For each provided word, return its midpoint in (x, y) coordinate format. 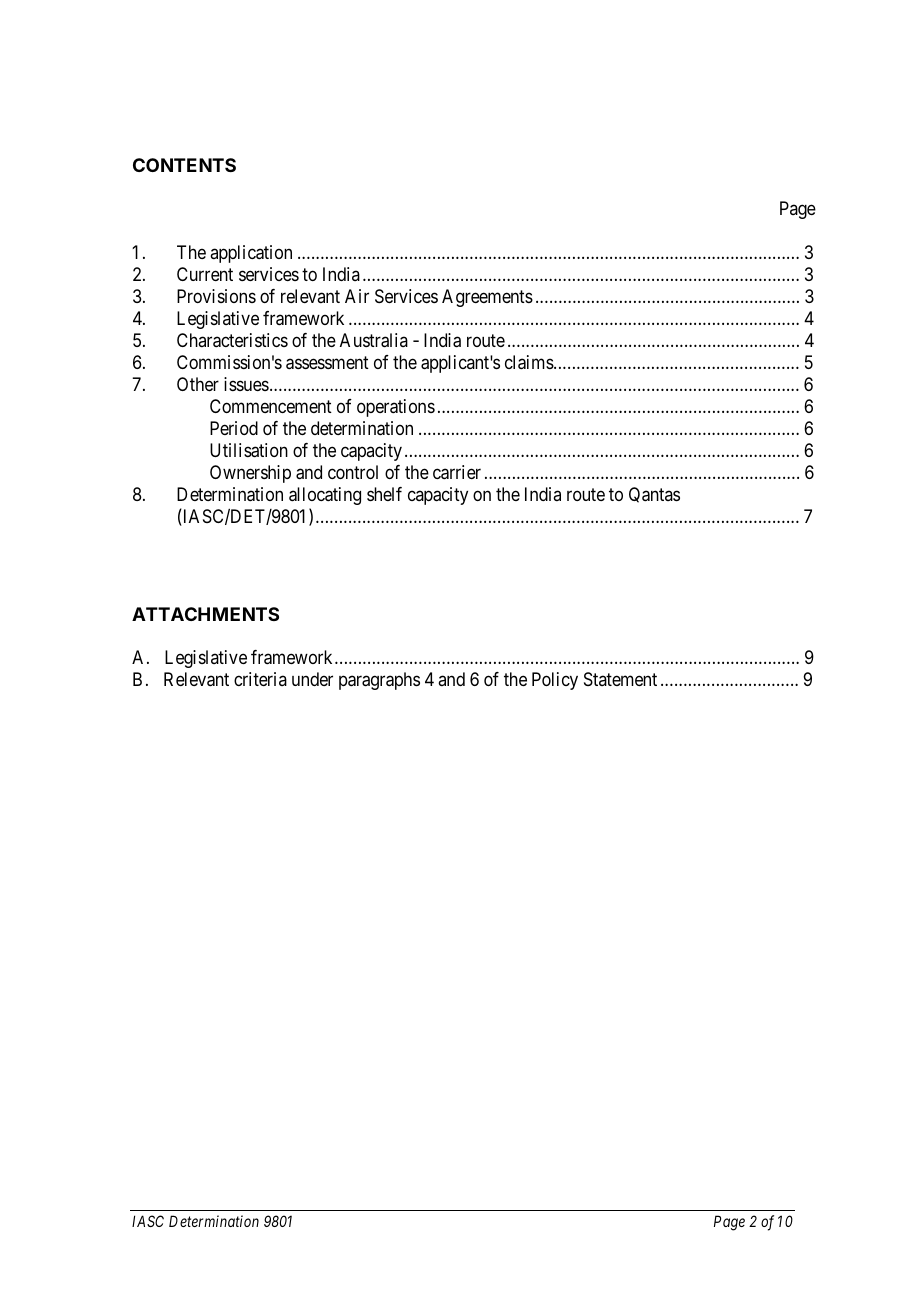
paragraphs (379, 681)
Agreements (487, 298)
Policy (555, 681)
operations (396, 408)
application (251, 254)
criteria (260, 679)
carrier (457, 472)
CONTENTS (184, 165)
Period (234, 428)
